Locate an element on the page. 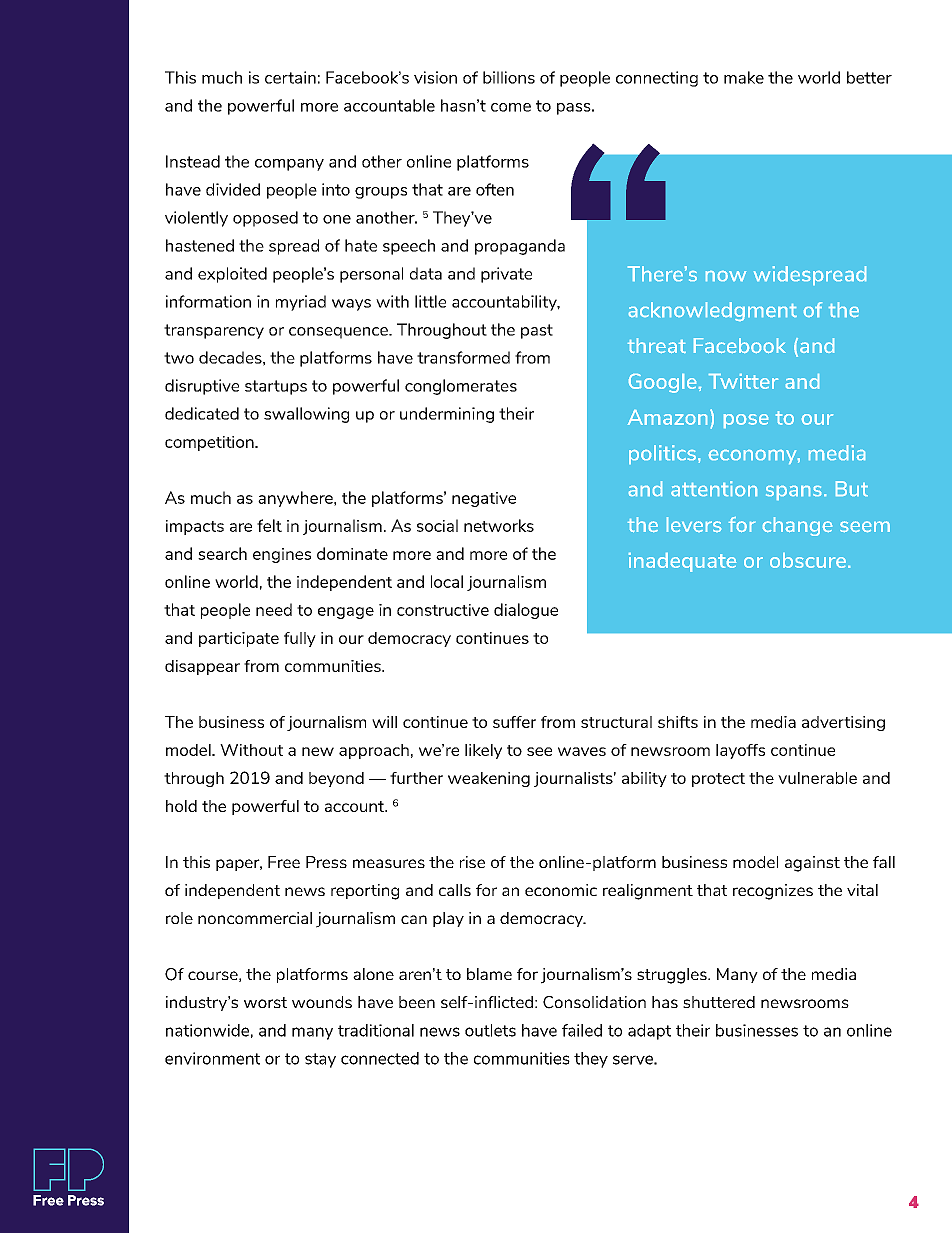  worst is located at coordinates (265, 1002).
